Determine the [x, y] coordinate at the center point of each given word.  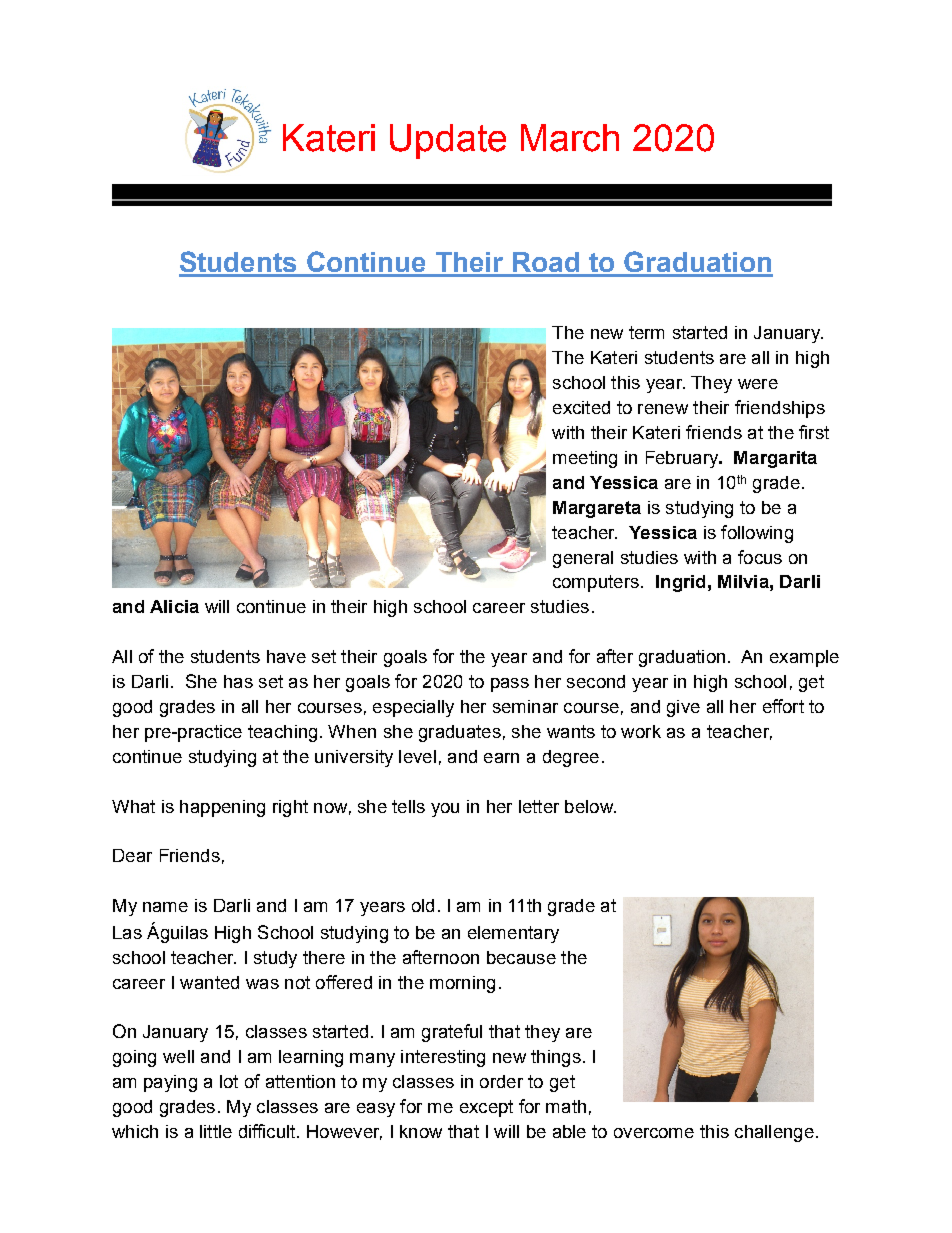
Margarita [775, 459]
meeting [585, 459]
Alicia [174, 606]
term [646, 332]
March [570, 138]
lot [229, 1081]
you [445, 810]
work [641, 731]
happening [222, 808]
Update [448, 141]
